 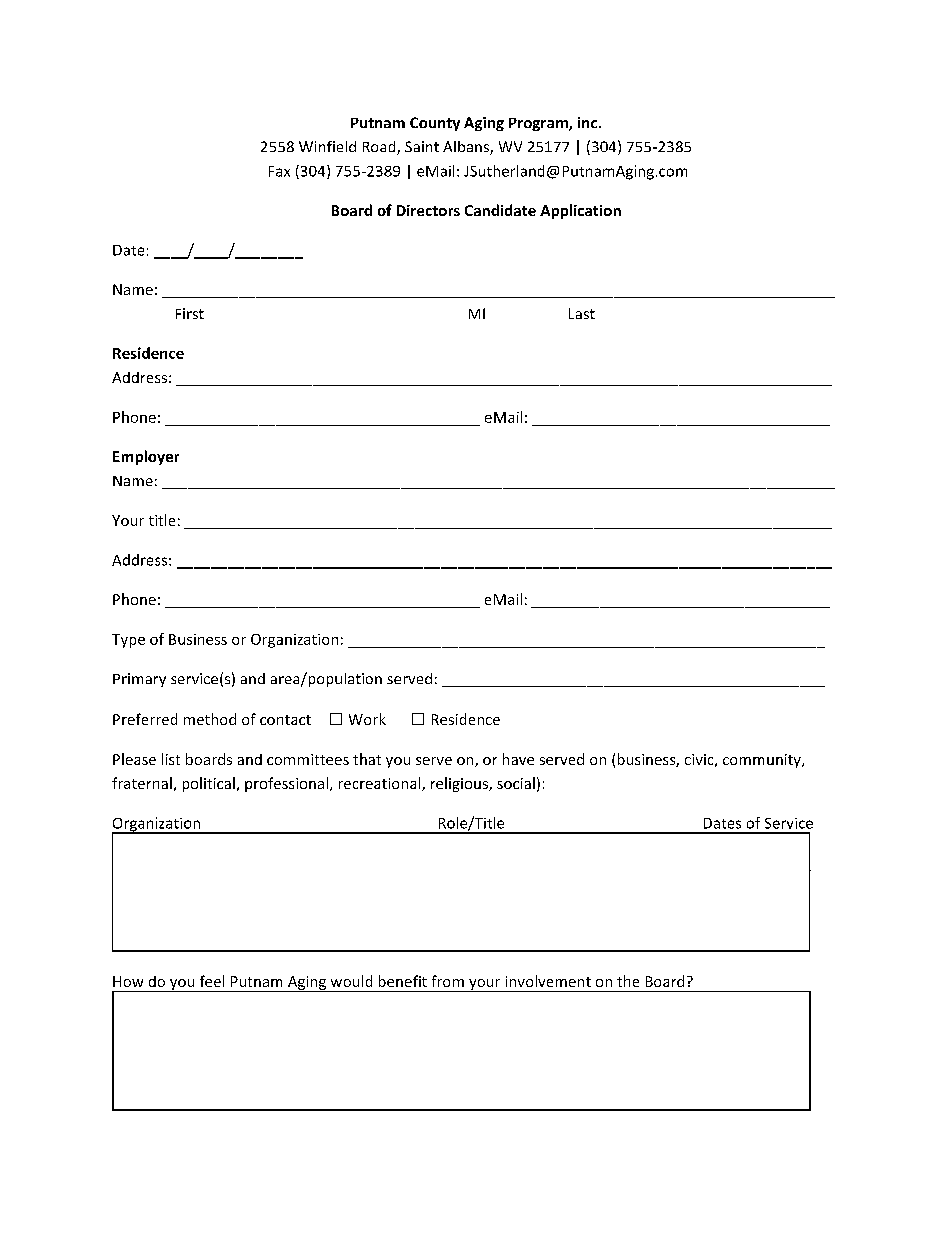 What do you see at coordinates (582, 313) in the page?
I see `Last` at bounding box center [582, 313].
